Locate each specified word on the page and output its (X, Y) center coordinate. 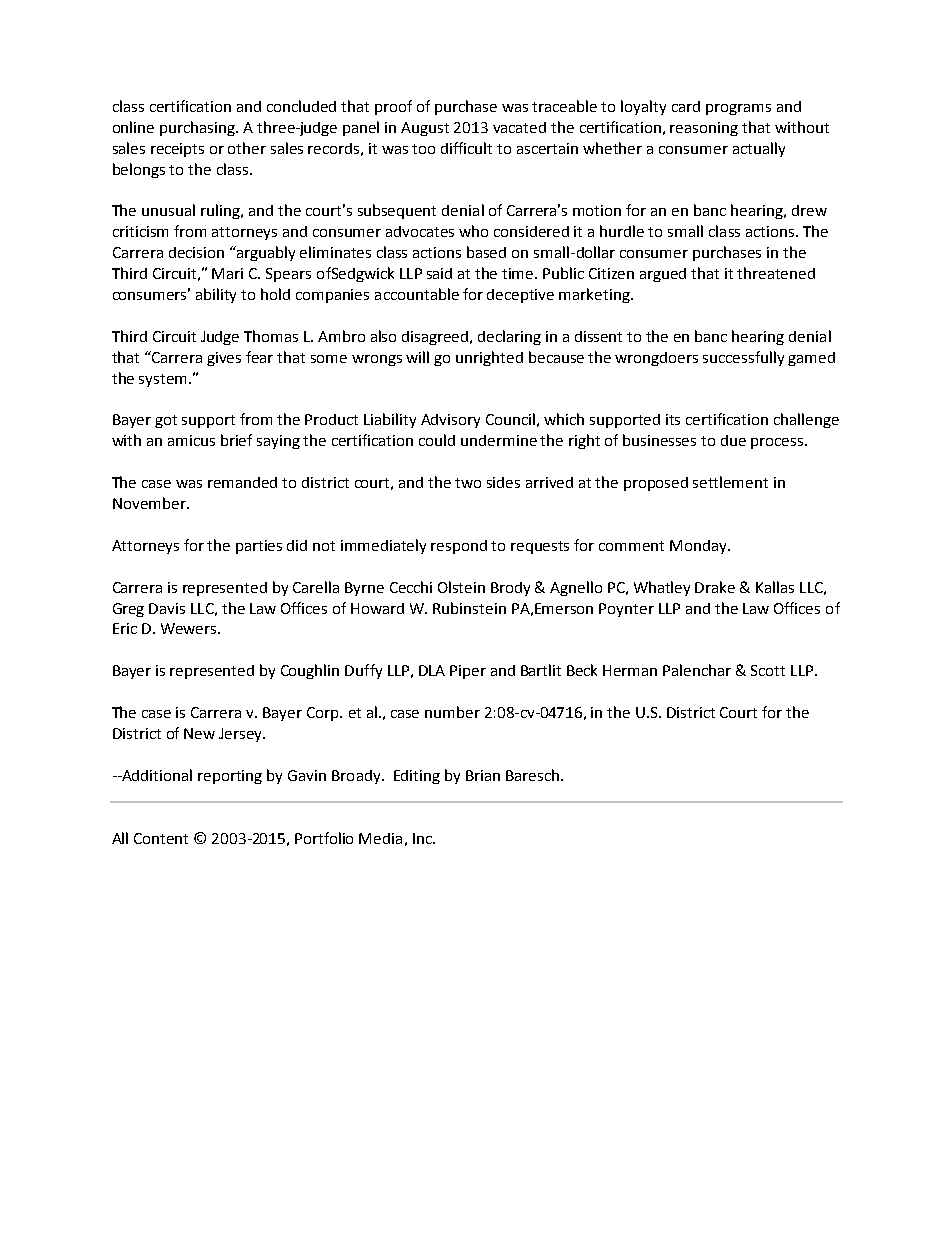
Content (161, 838)
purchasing (198, 128)
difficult (466, 148)
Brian (483, 775)
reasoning (704, 129)
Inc (423, 838)
